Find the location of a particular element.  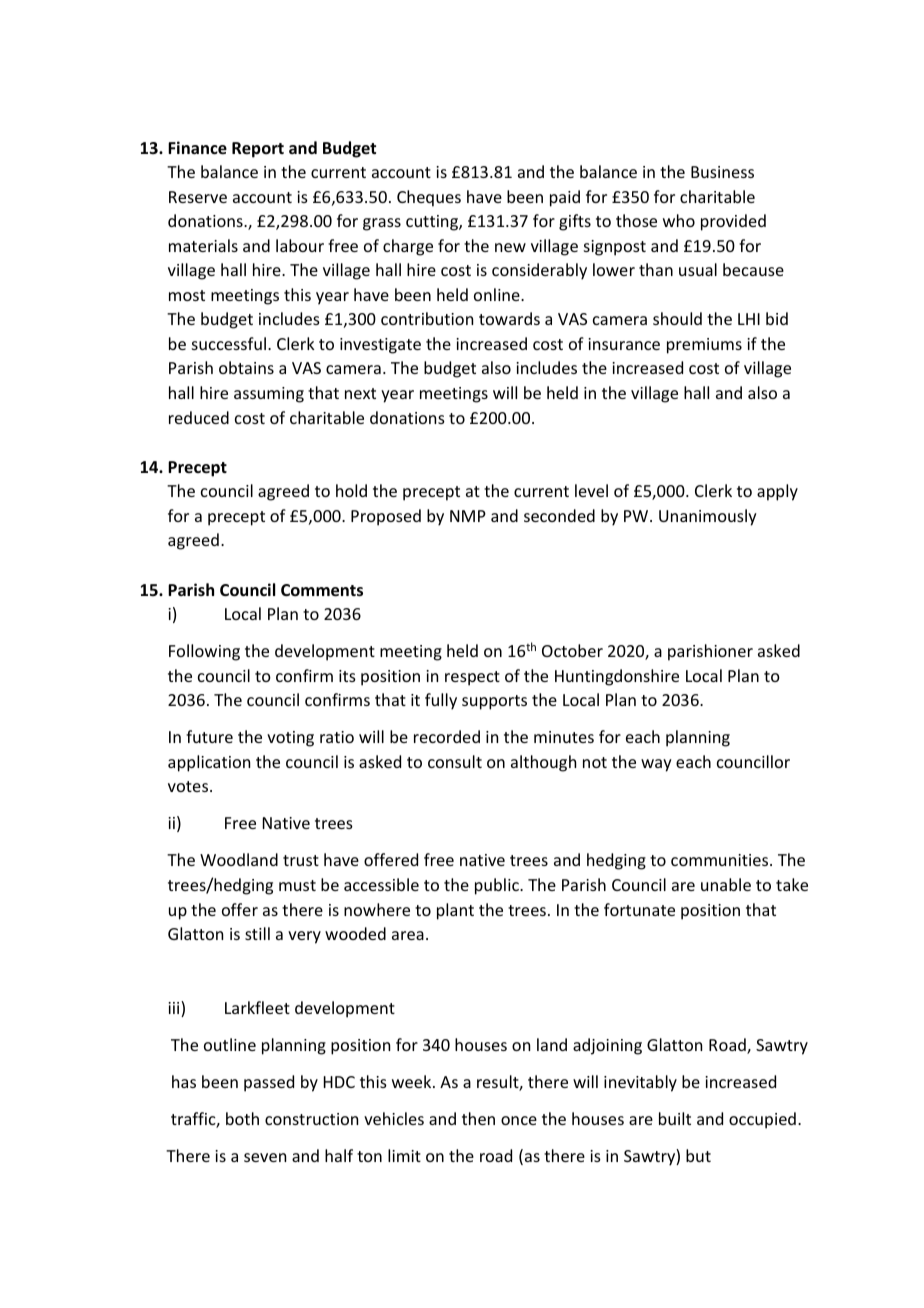

Following is located at coordinates (204, 652).
